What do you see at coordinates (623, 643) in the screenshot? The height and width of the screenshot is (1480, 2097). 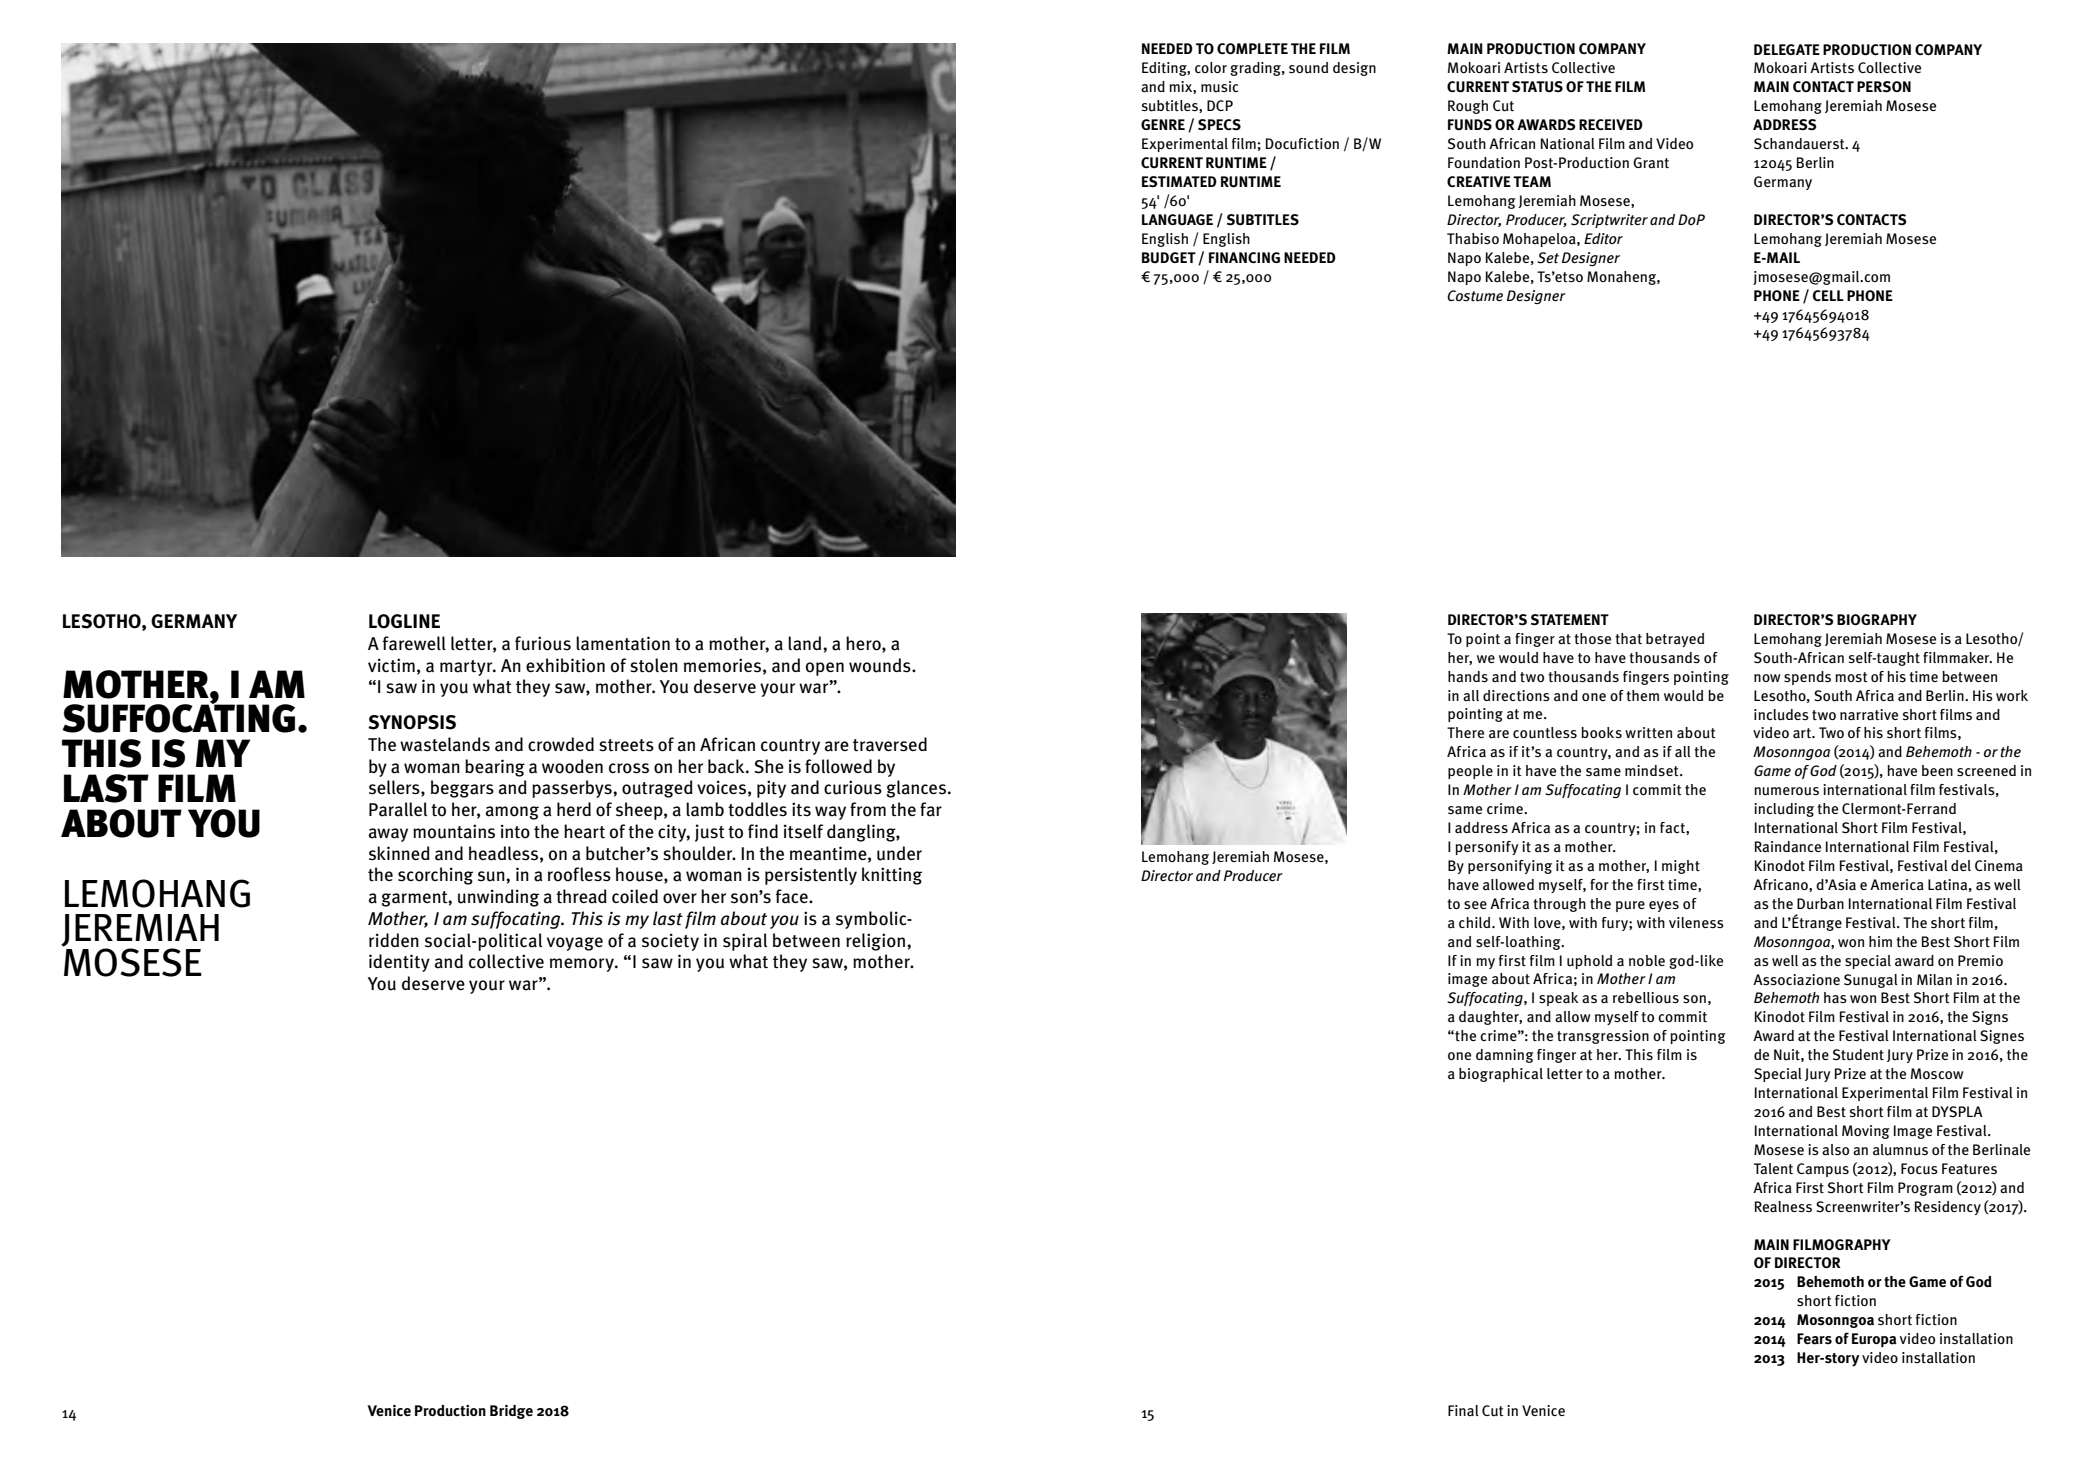 I see `lamentation` at bounding box center [623, 643].
